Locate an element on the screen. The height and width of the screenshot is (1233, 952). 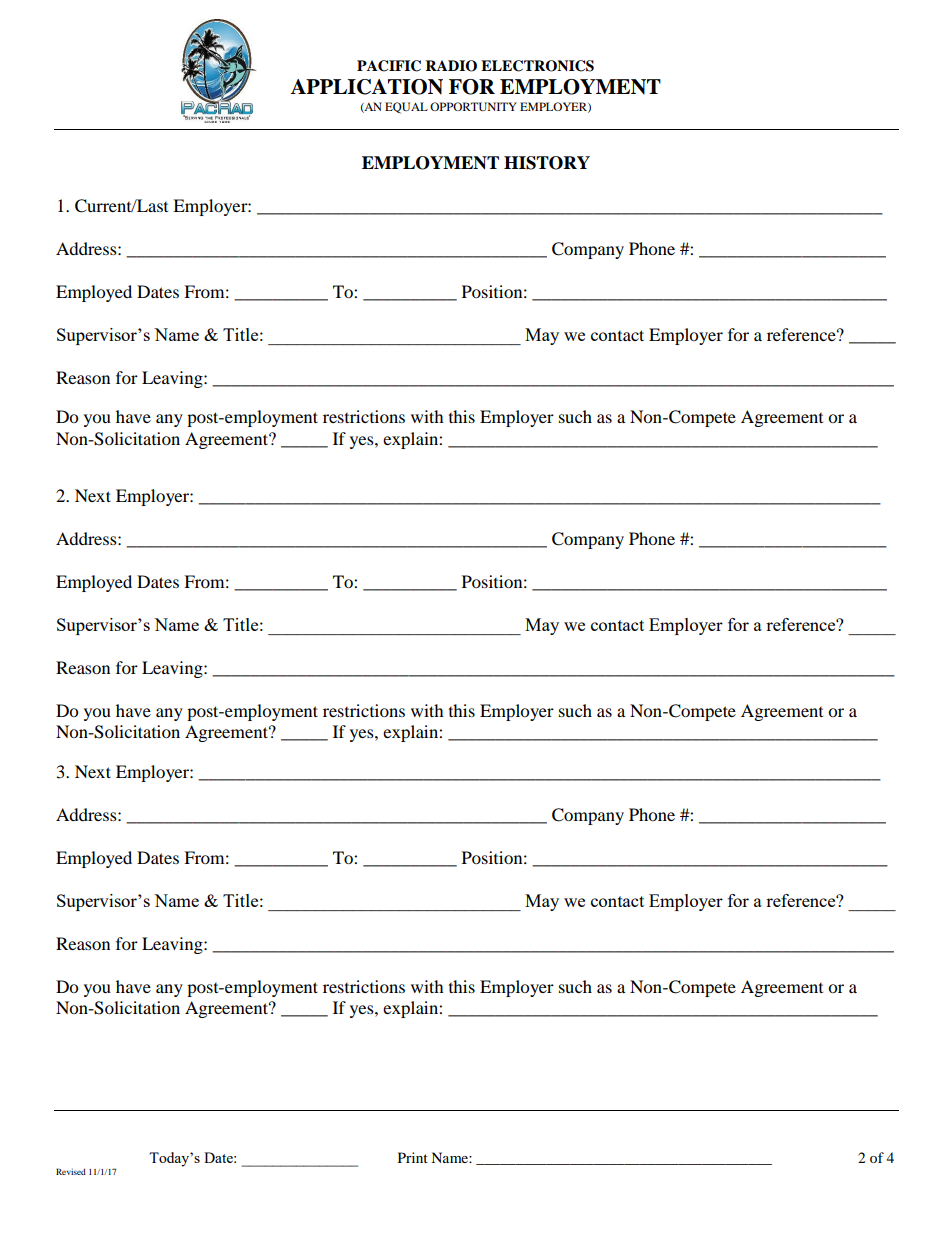
PACIFIC is located at coordinates (389, 66).
